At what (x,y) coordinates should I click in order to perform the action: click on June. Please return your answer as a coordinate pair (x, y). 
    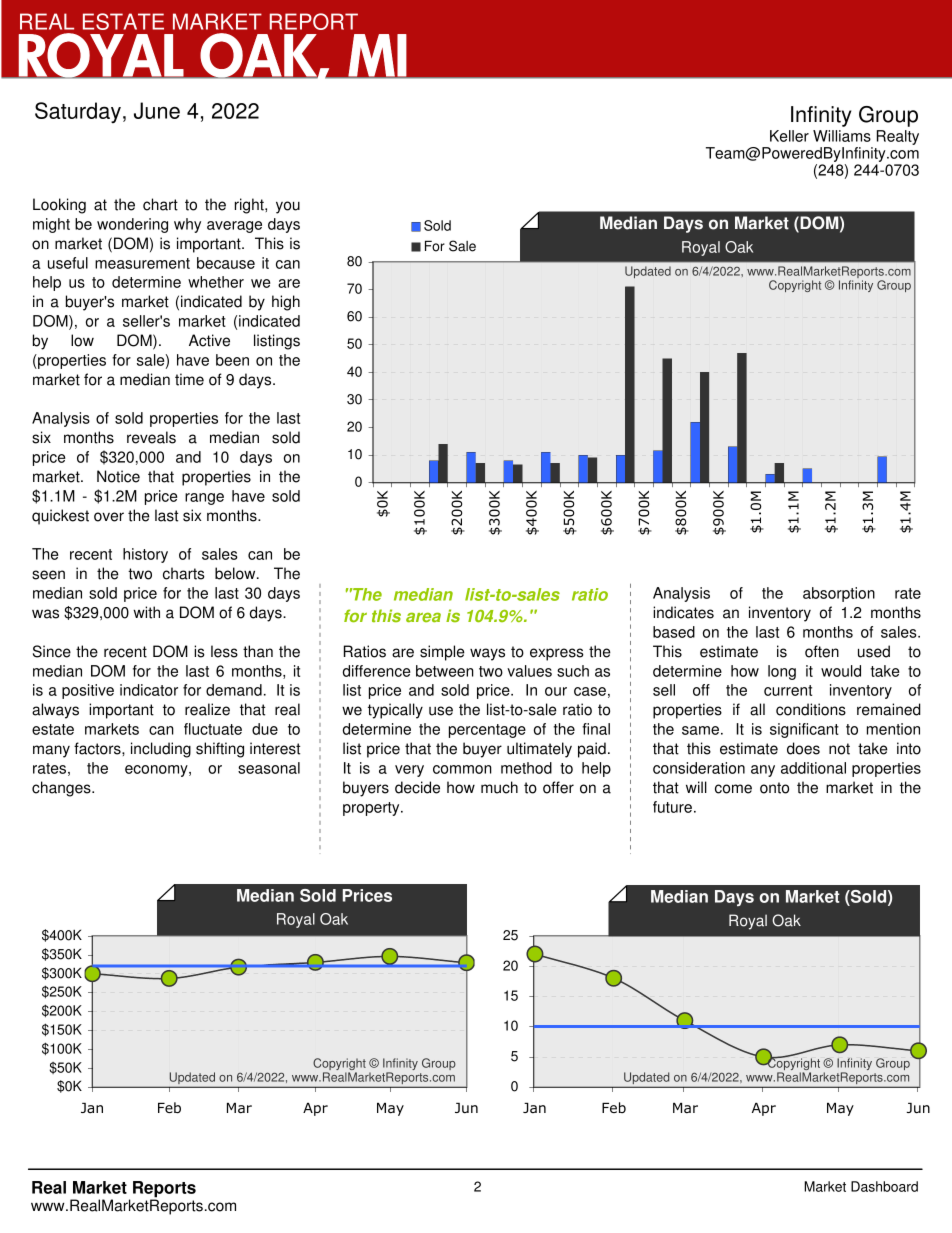
    Looking at the image, I should click on (157, 110).
